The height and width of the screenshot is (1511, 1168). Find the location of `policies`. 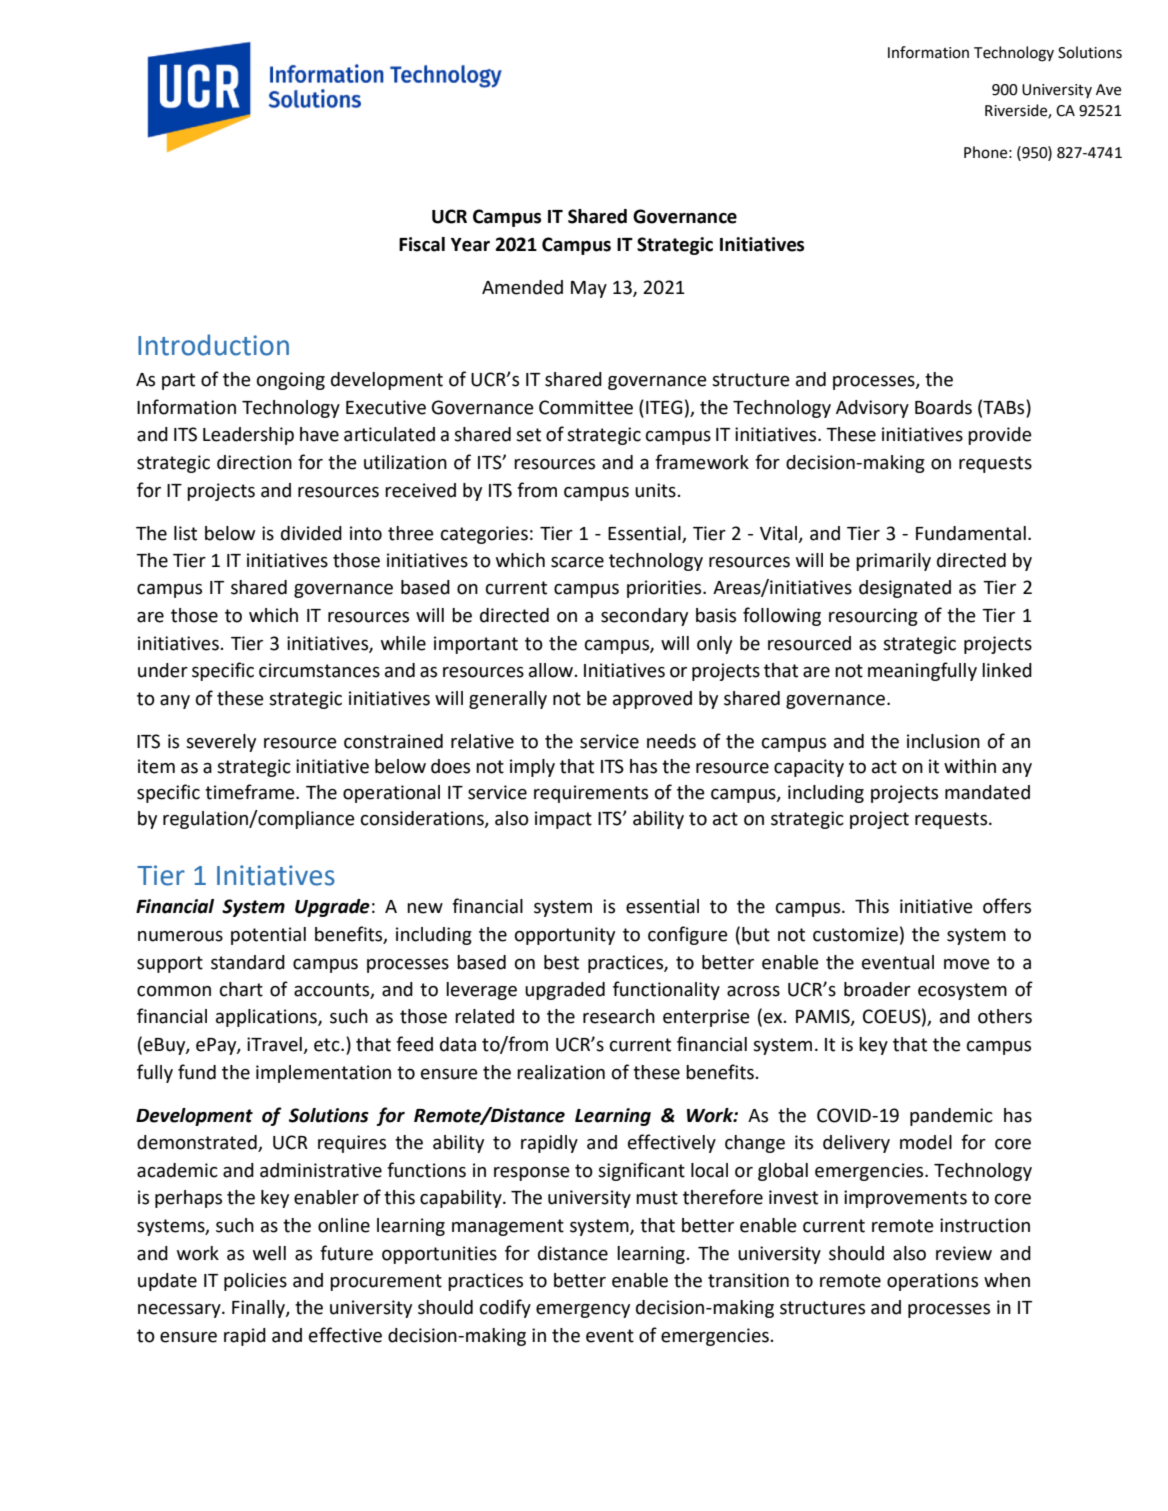

policies is located at coordinates (255, 1282).
